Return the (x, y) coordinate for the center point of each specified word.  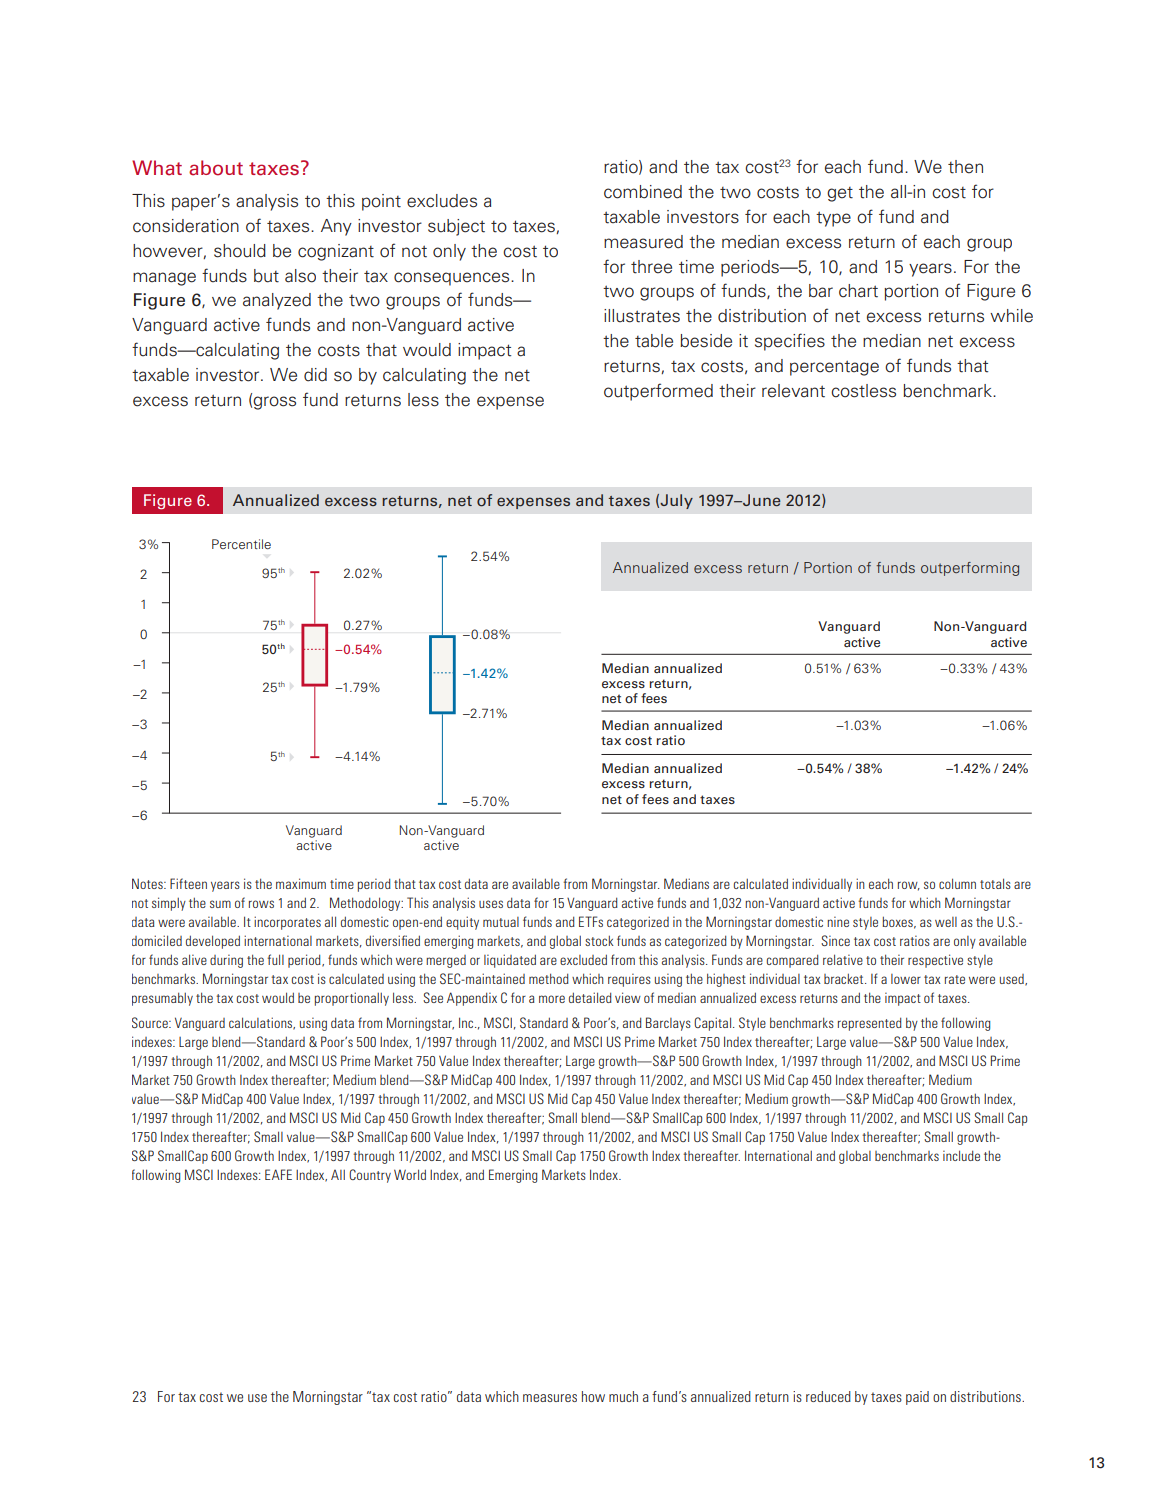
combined (643, 192)
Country (370, 1176)
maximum (301, 883)
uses (491, 904)
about (216, 168)
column (957, 883)
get (840, 194)
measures (550, 1398)
